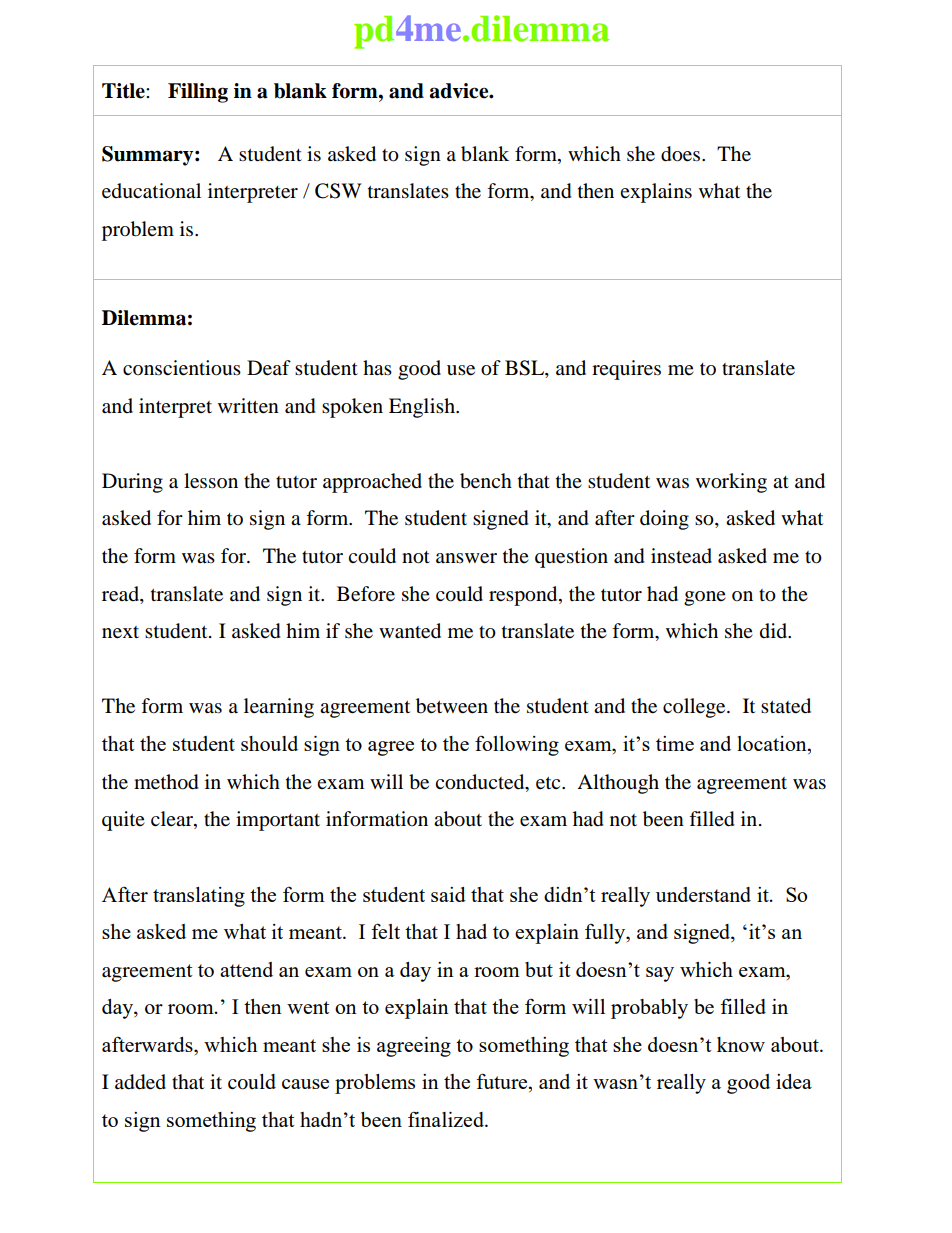 Image resolution: width=952 pixels, height=1233 pixels. I want to click on requires, so click(626, 370).
